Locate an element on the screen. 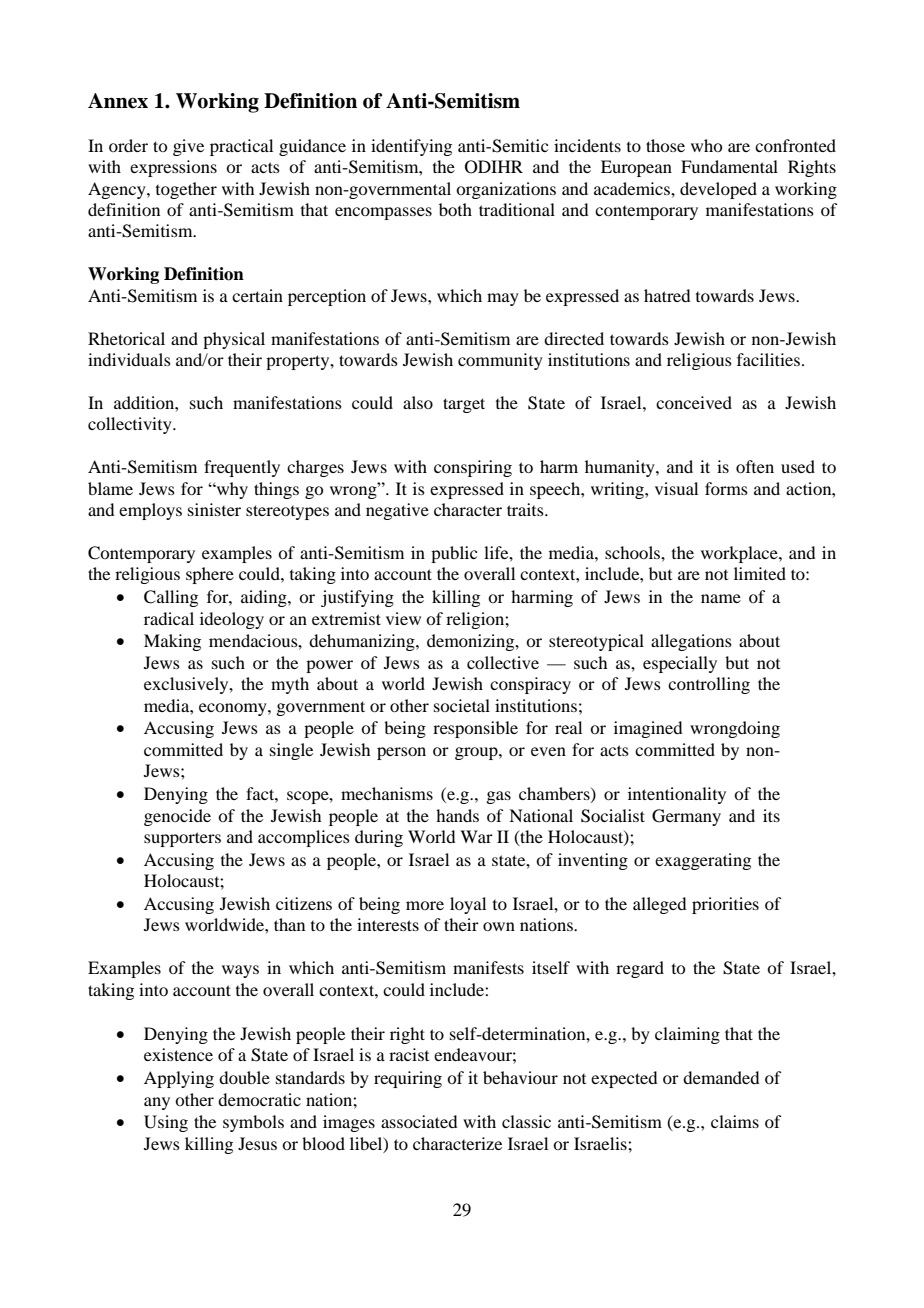  Applying is located at coordinates (179, 1079).
